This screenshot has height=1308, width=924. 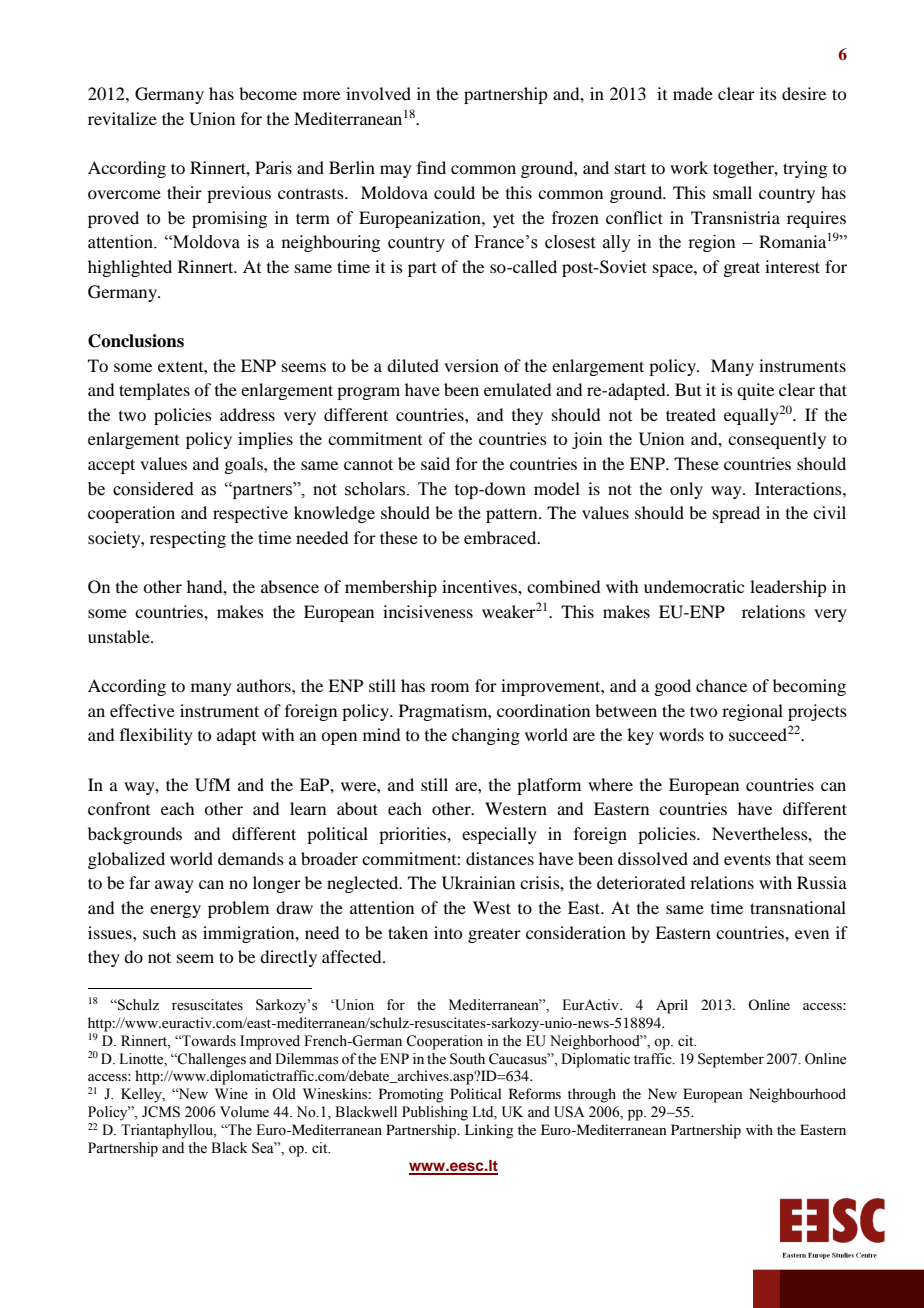 What do you see at coordinates (788, 588) in the screenshot?
I see `leadership` at bounding box center [788, 588].
